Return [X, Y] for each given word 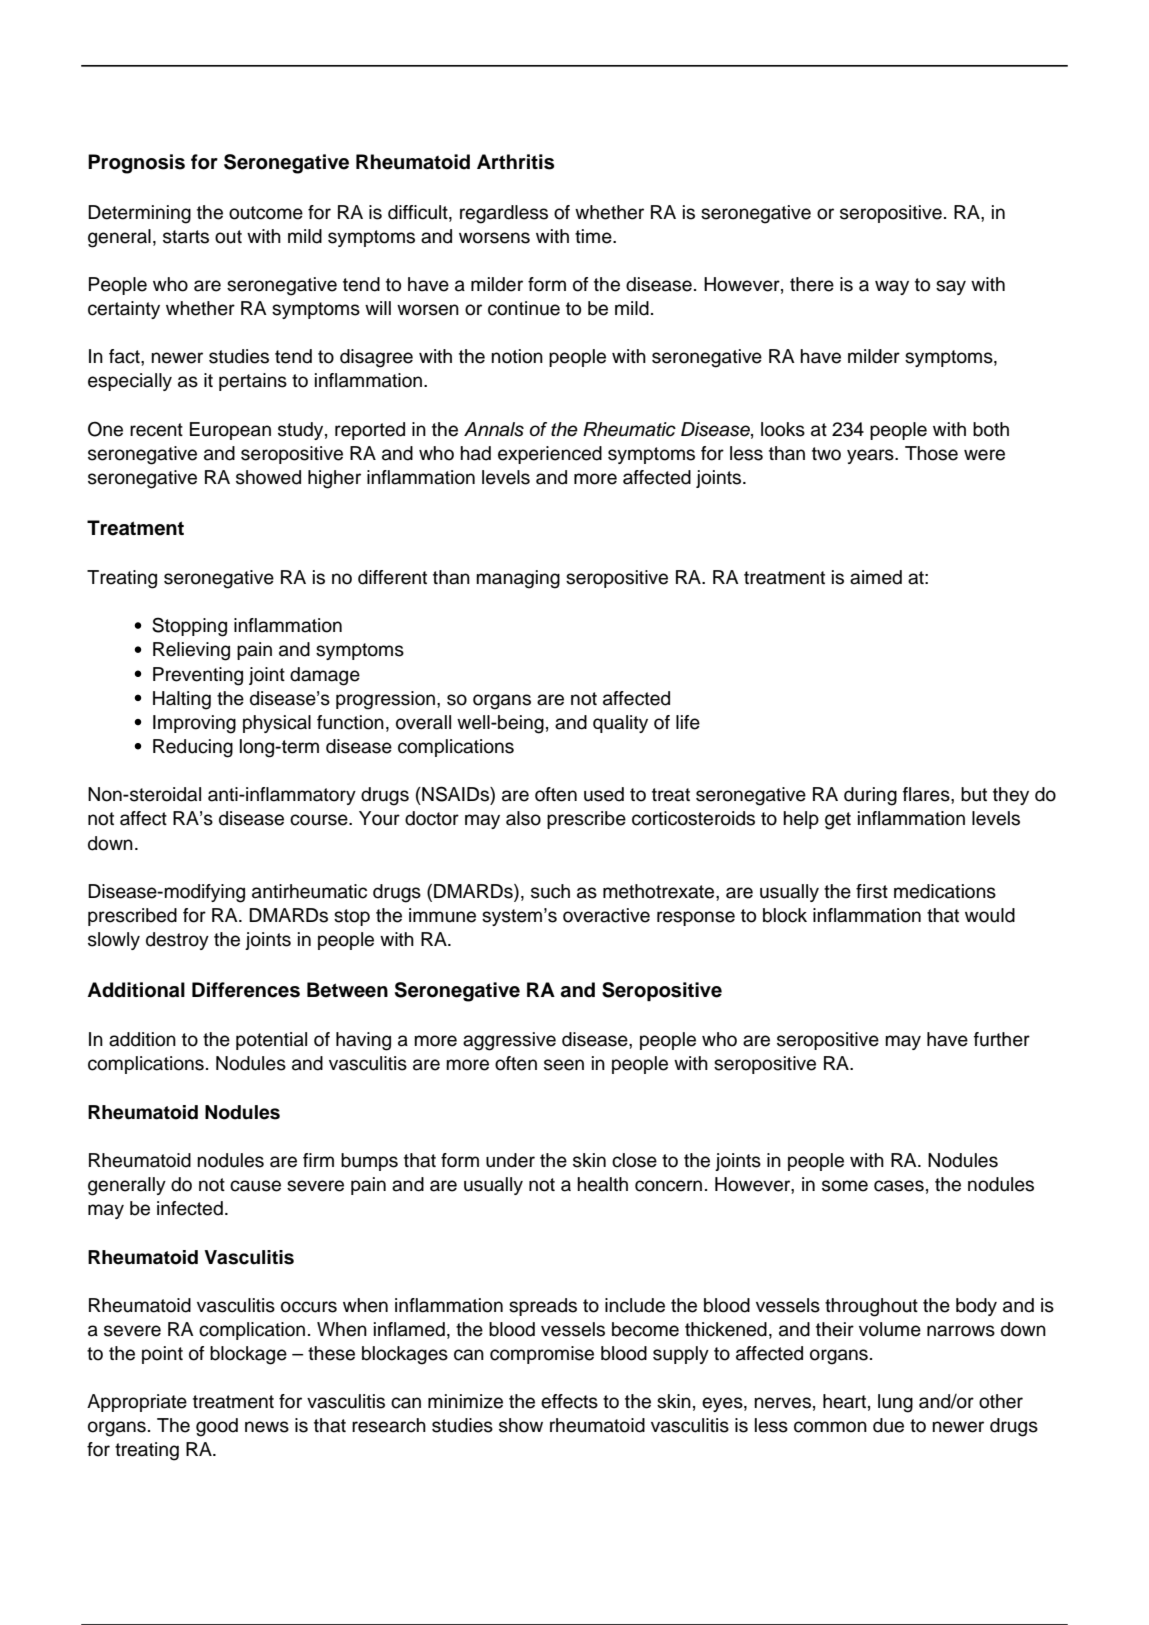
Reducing [193, 748]
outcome [266, 213]
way [892, 287]
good [217, 1427]
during [870, 796]
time [594, 236]
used [604, 794]
